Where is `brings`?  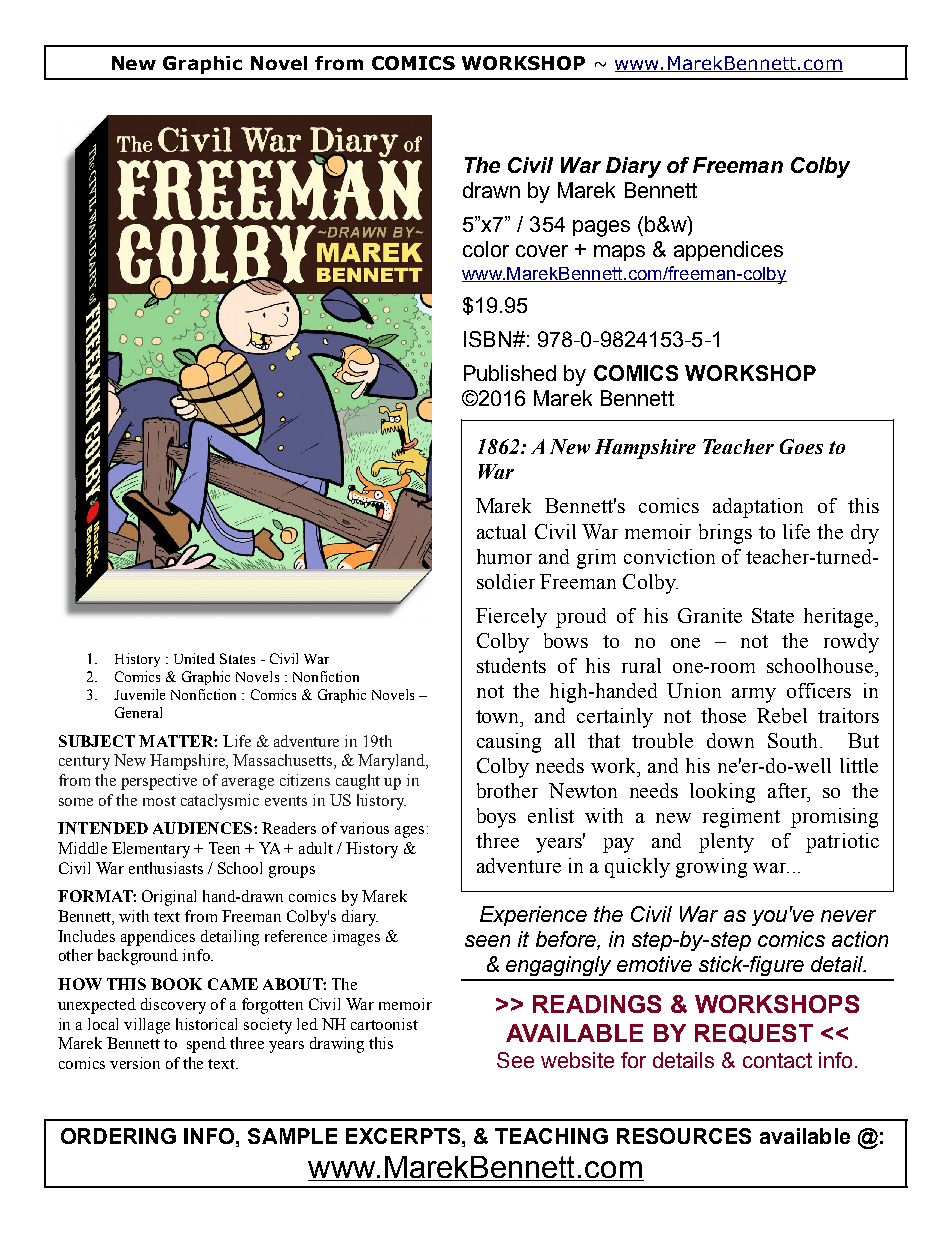
brings is located at coordinates (725, 534).
